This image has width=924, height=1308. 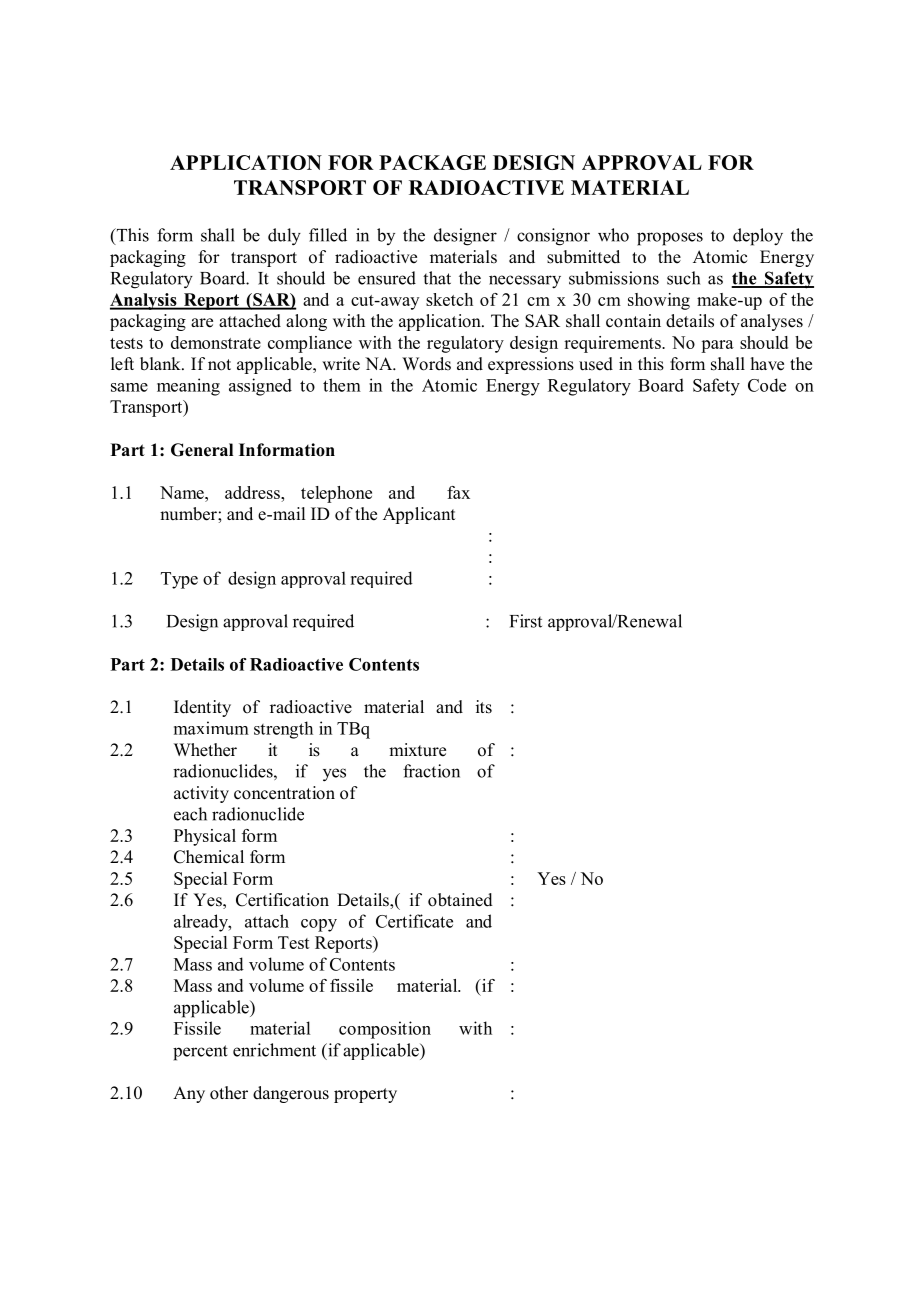 I want to click on duly, so click(x=284, y=237).
